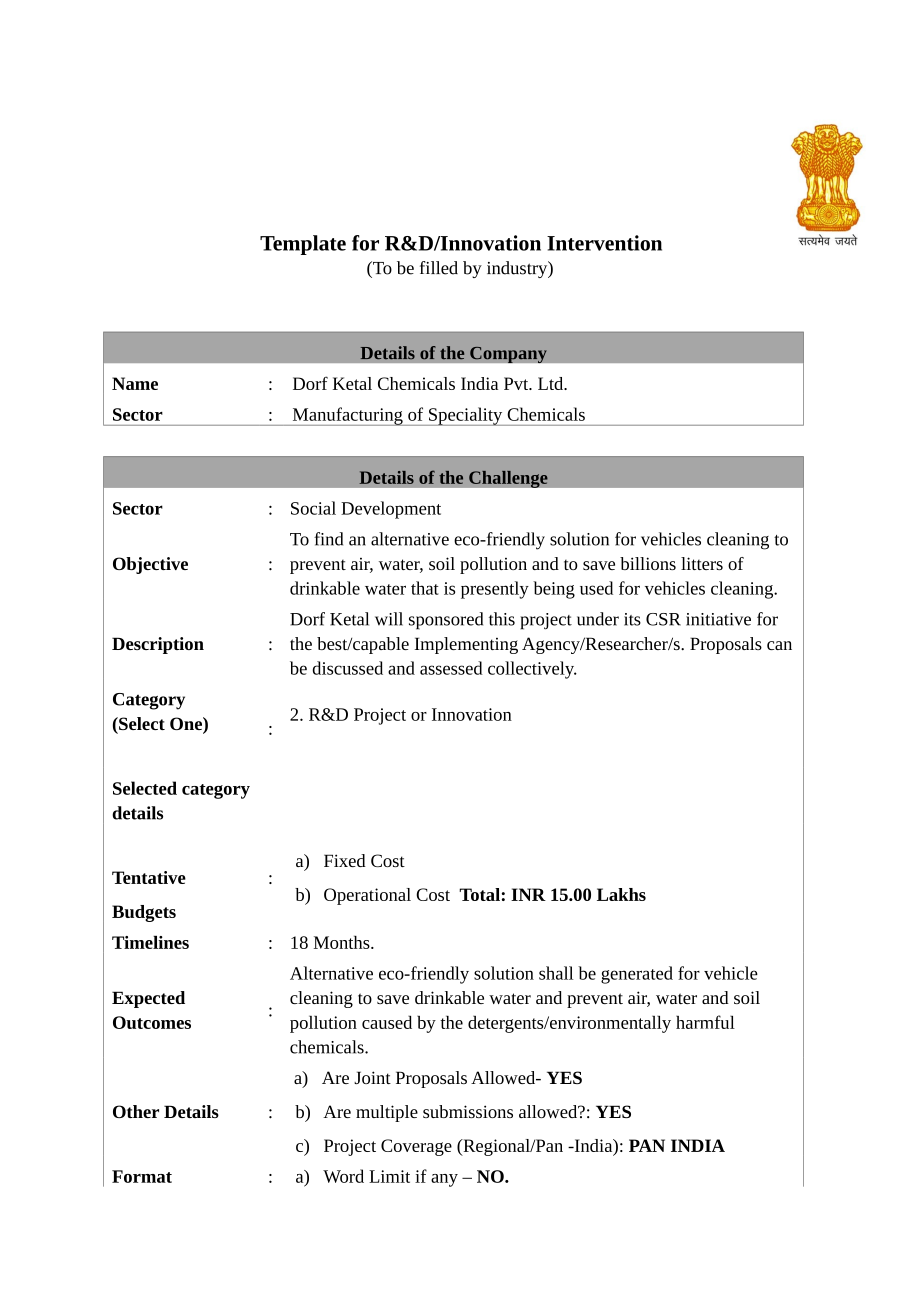  What do you see at coordinates (508, 479) in the image?
I see `Challenge` at bounding box center [508, 479].
